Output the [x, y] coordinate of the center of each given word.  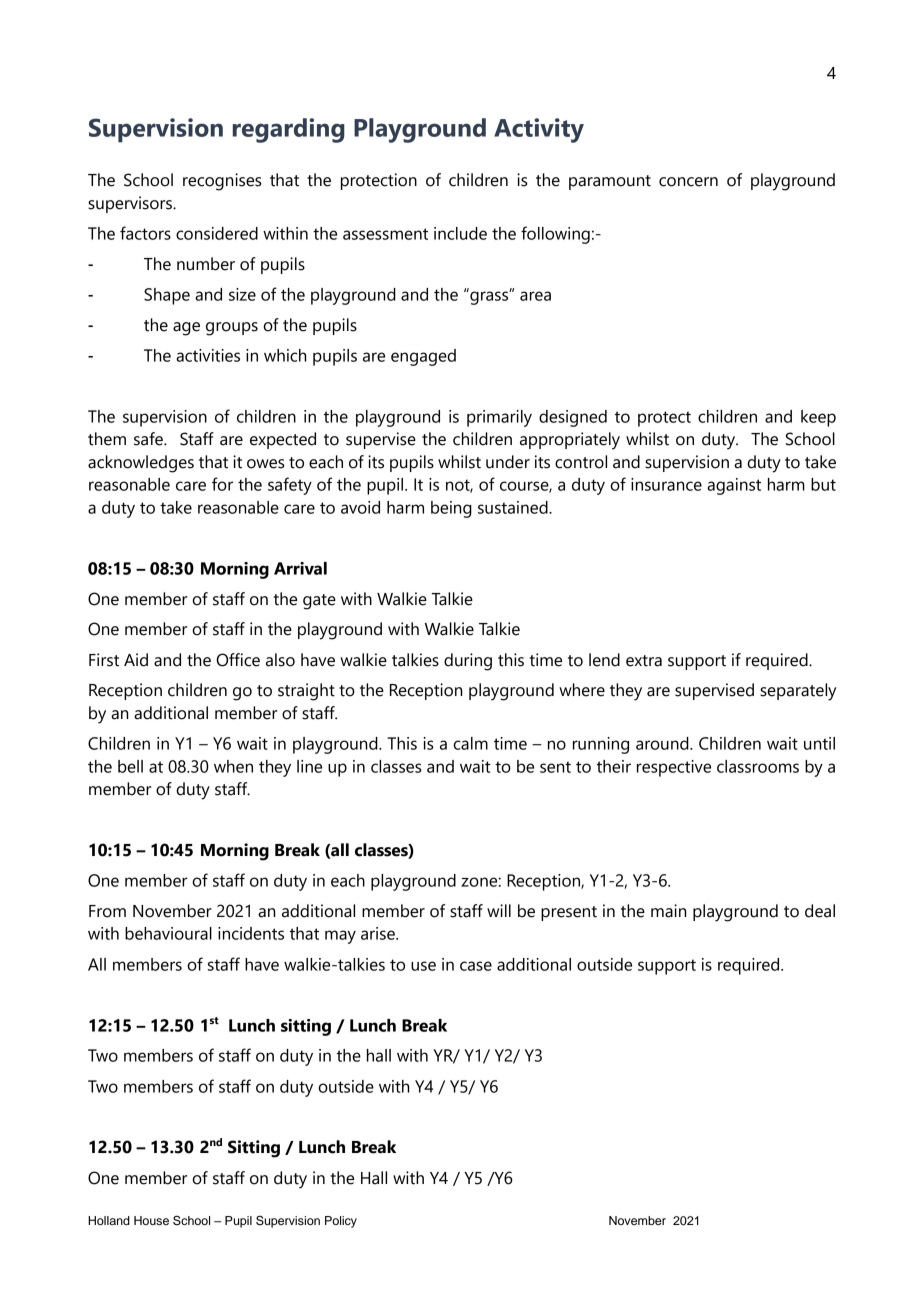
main [668, 911]
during [468, 662]
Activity [539, 130]
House [151, 1220]
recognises [222, 182]
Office [238, 660]
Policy [341, 1222]
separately [798, 692]
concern [688, 182]
